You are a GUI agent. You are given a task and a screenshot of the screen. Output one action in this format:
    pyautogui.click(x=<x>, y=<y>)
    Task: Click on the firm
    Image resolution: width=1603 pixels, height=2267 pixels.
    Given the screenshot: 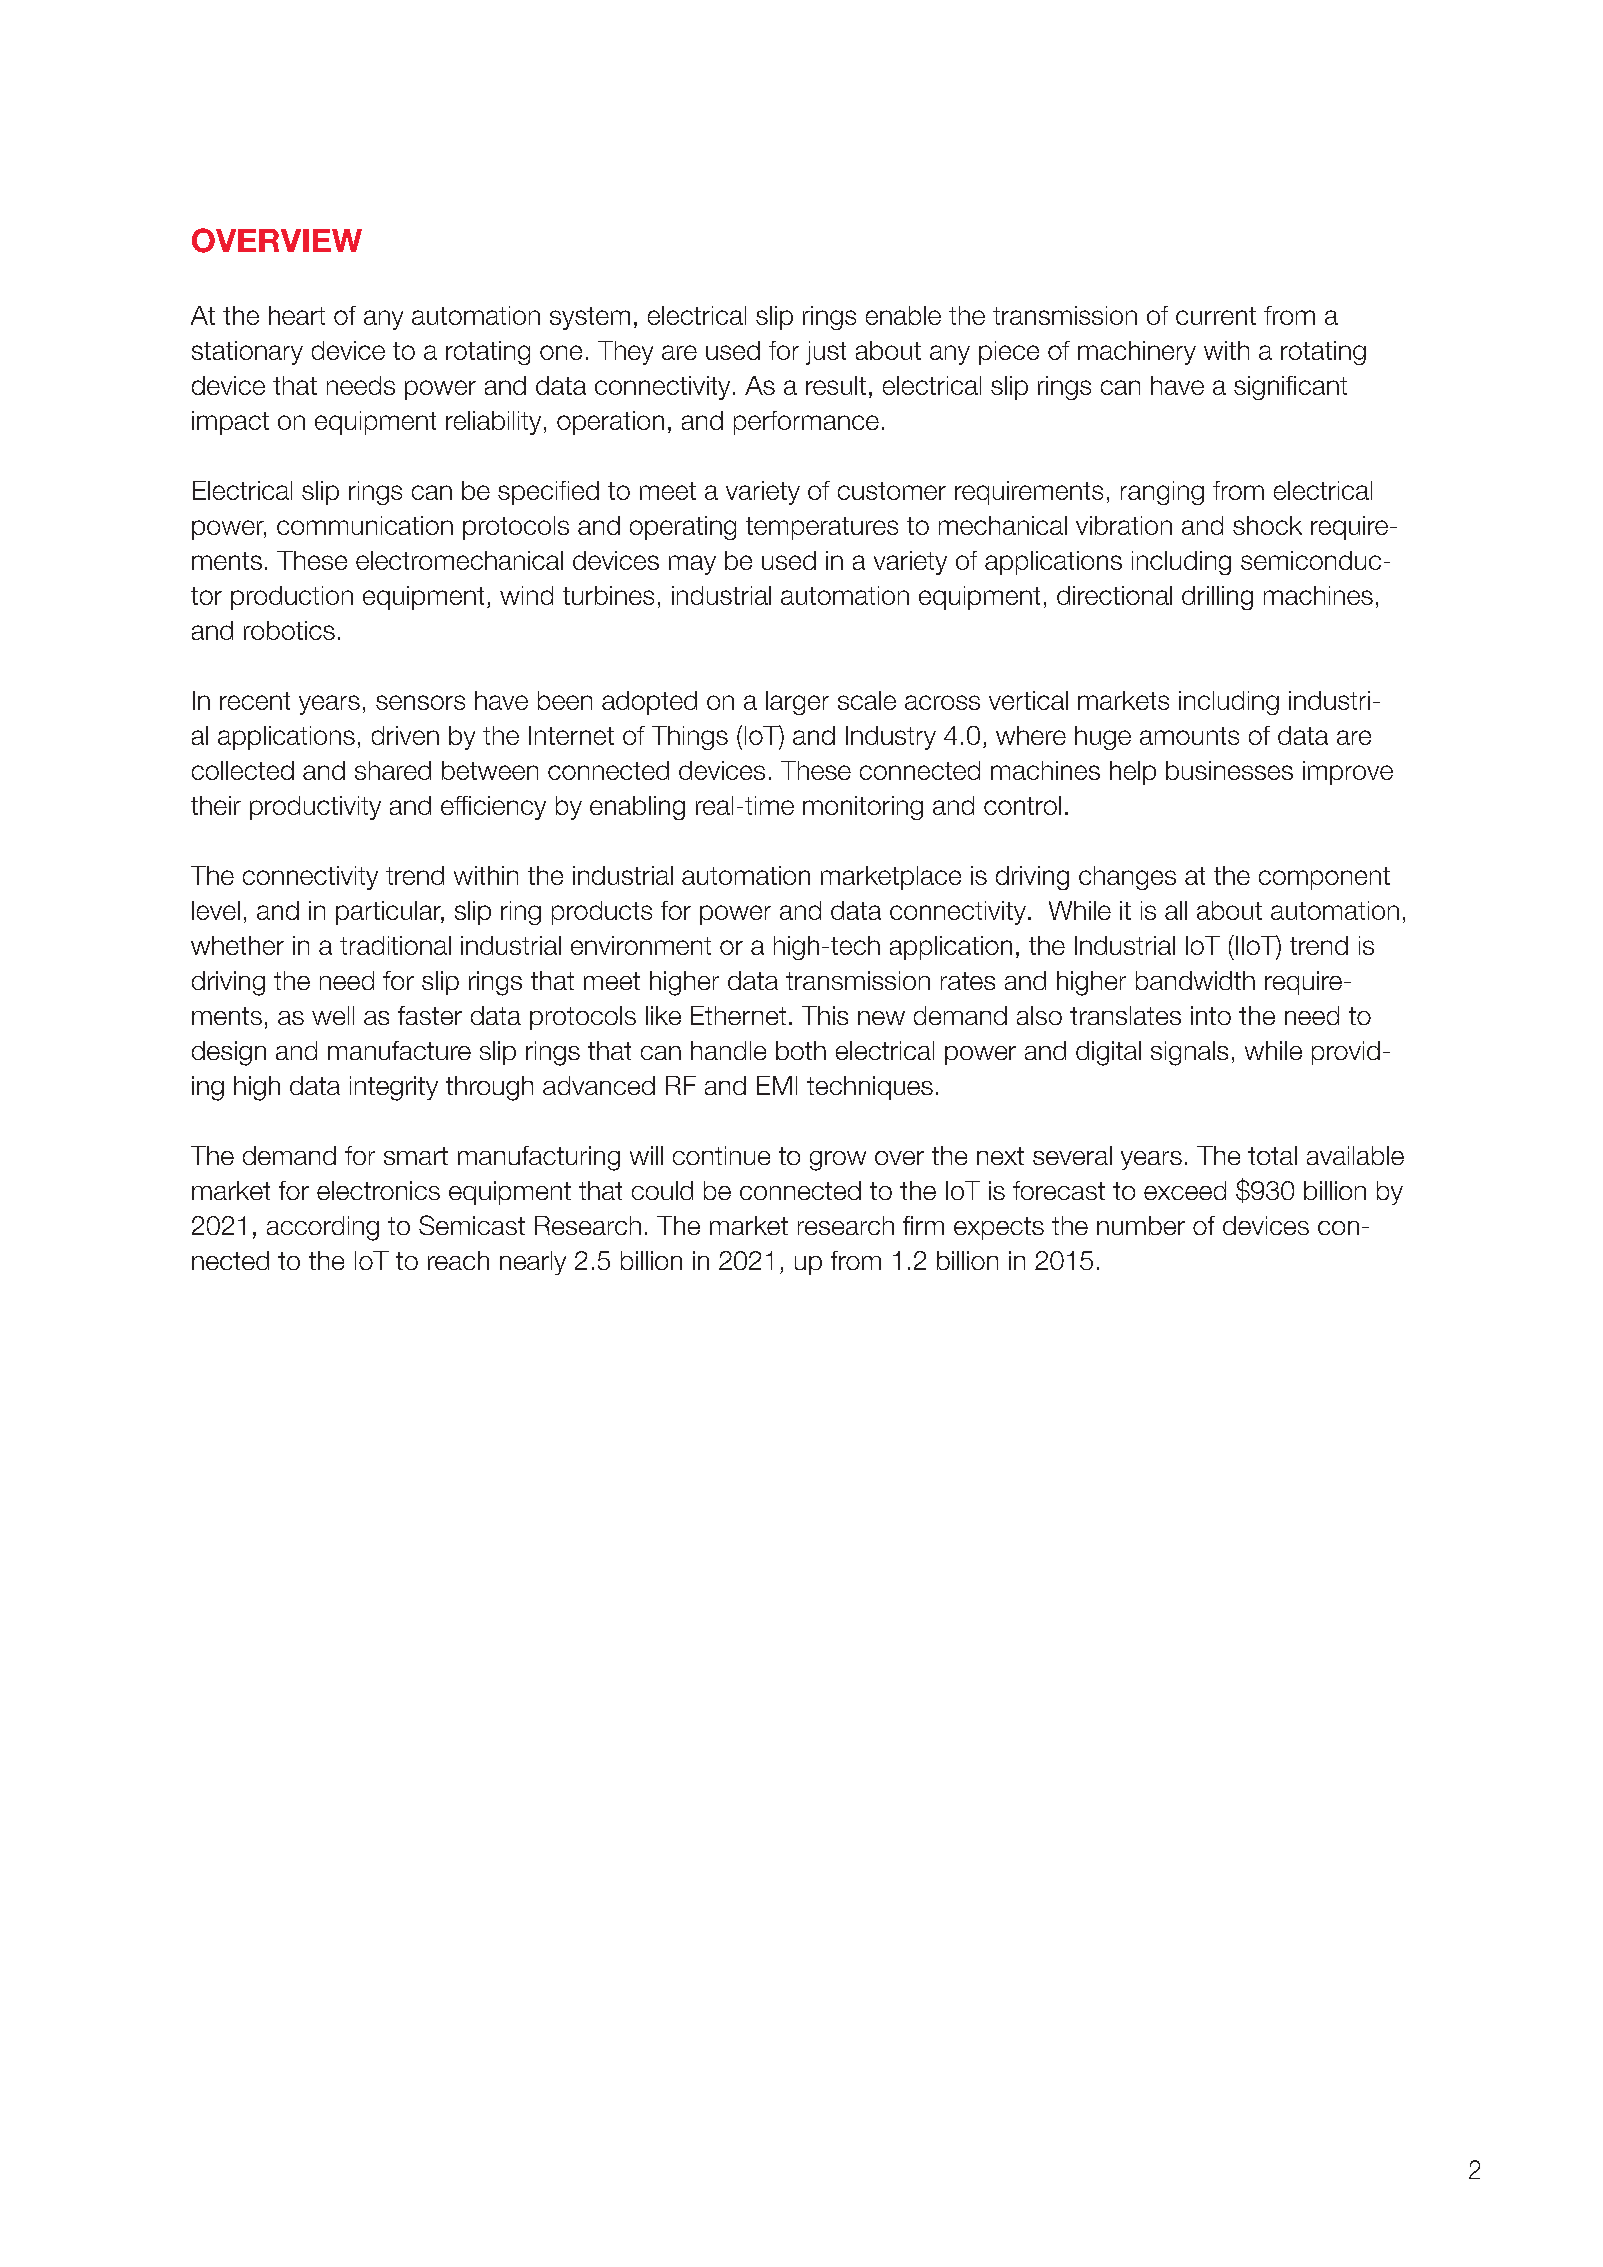 What is the action you would take?
    pyautogui.click(x=923, y=1225)
